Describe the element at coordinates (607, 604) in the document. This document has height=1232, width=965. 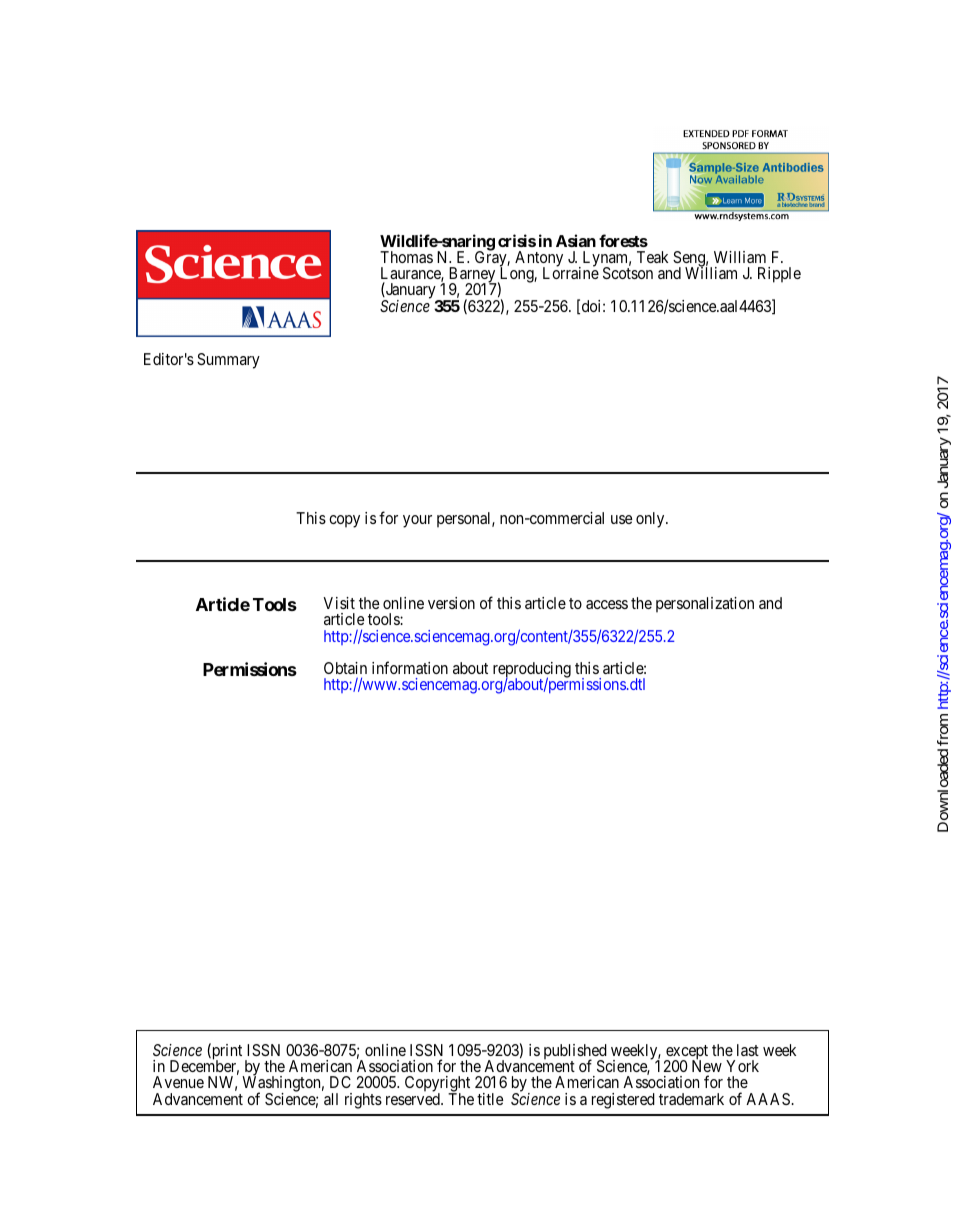
I see `access` at that location.
